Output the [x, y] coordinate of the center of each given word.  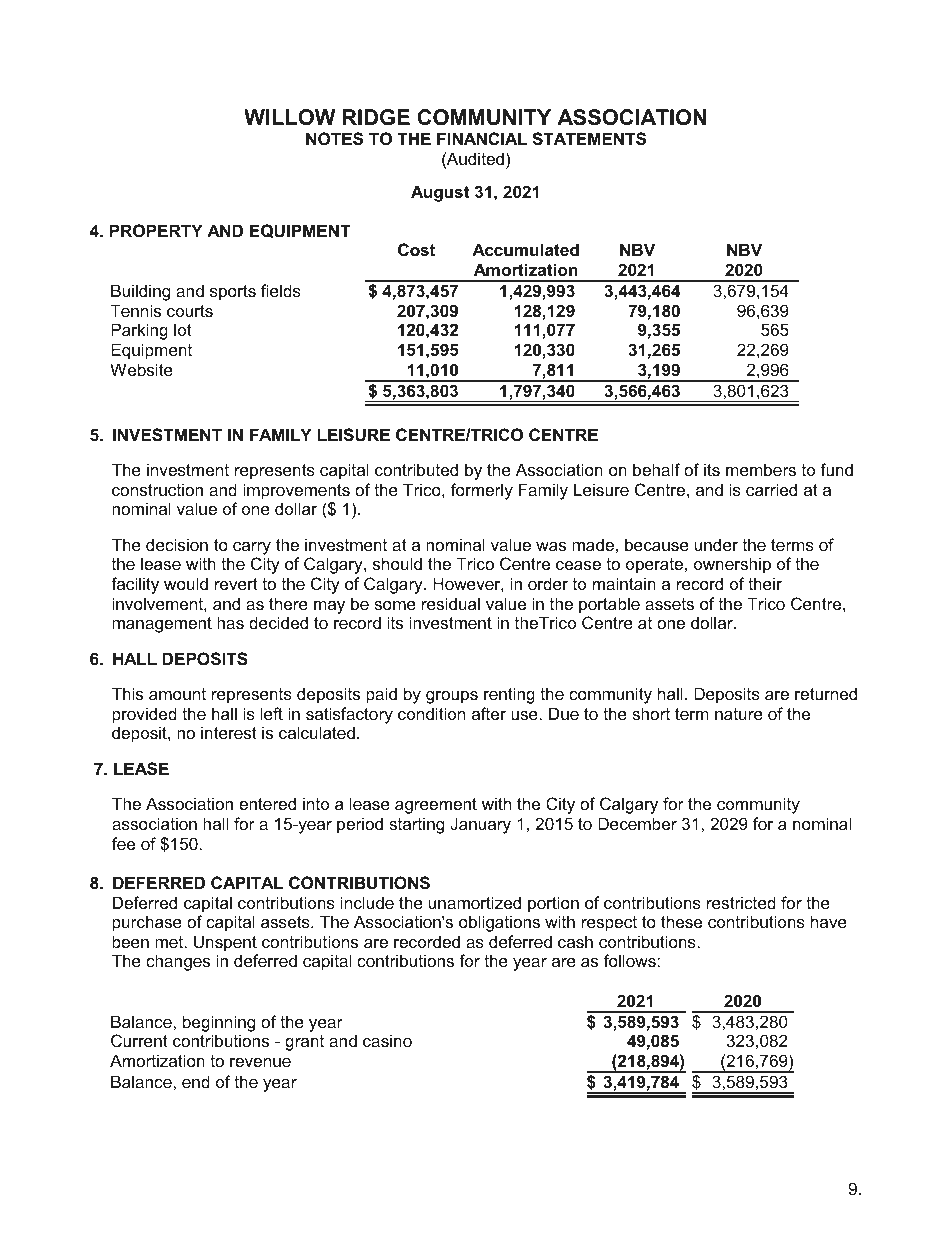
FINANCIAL [482, 138]
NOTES [334, 139]
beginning [219, 1023]
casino [387, 1040]
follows [631, 960]
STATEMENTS [589, 139]
